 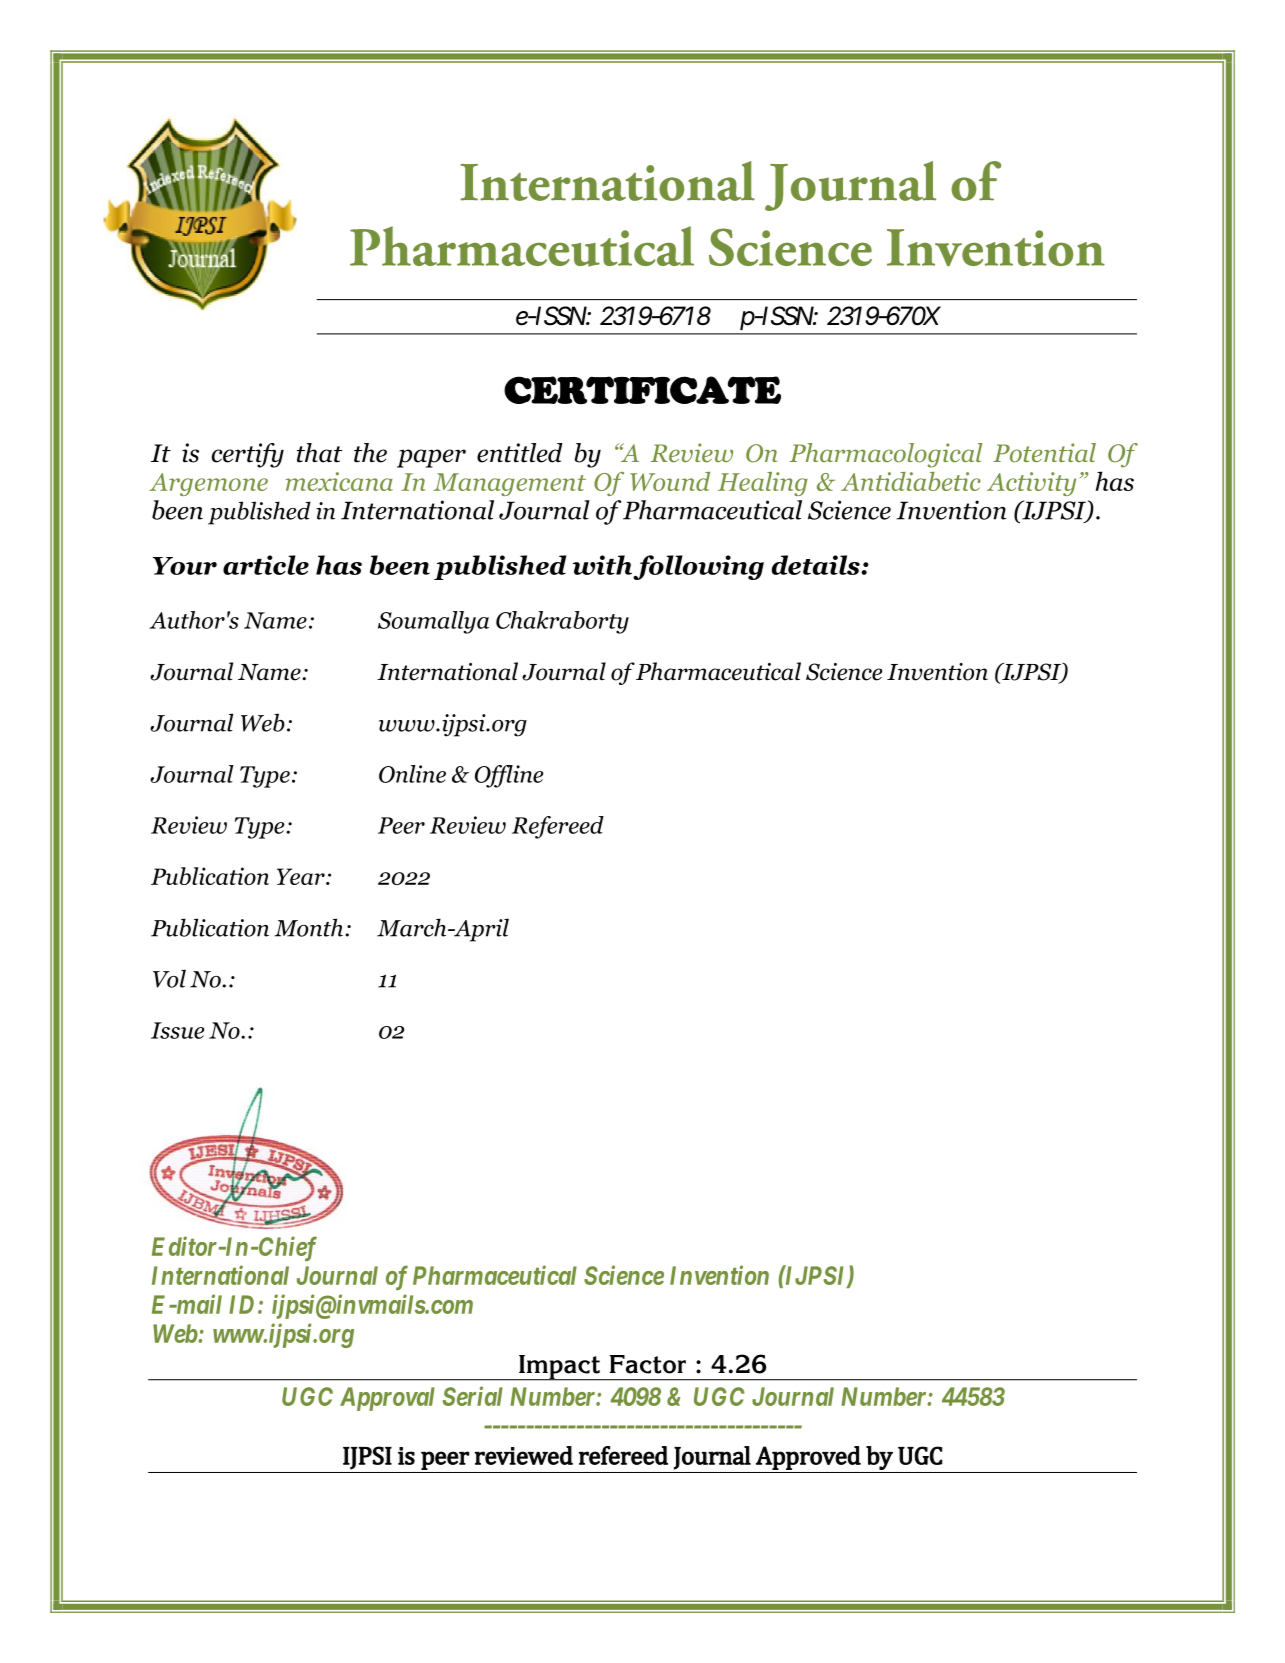 I want to click on Chakraborty, so click(x=562, y=622).
